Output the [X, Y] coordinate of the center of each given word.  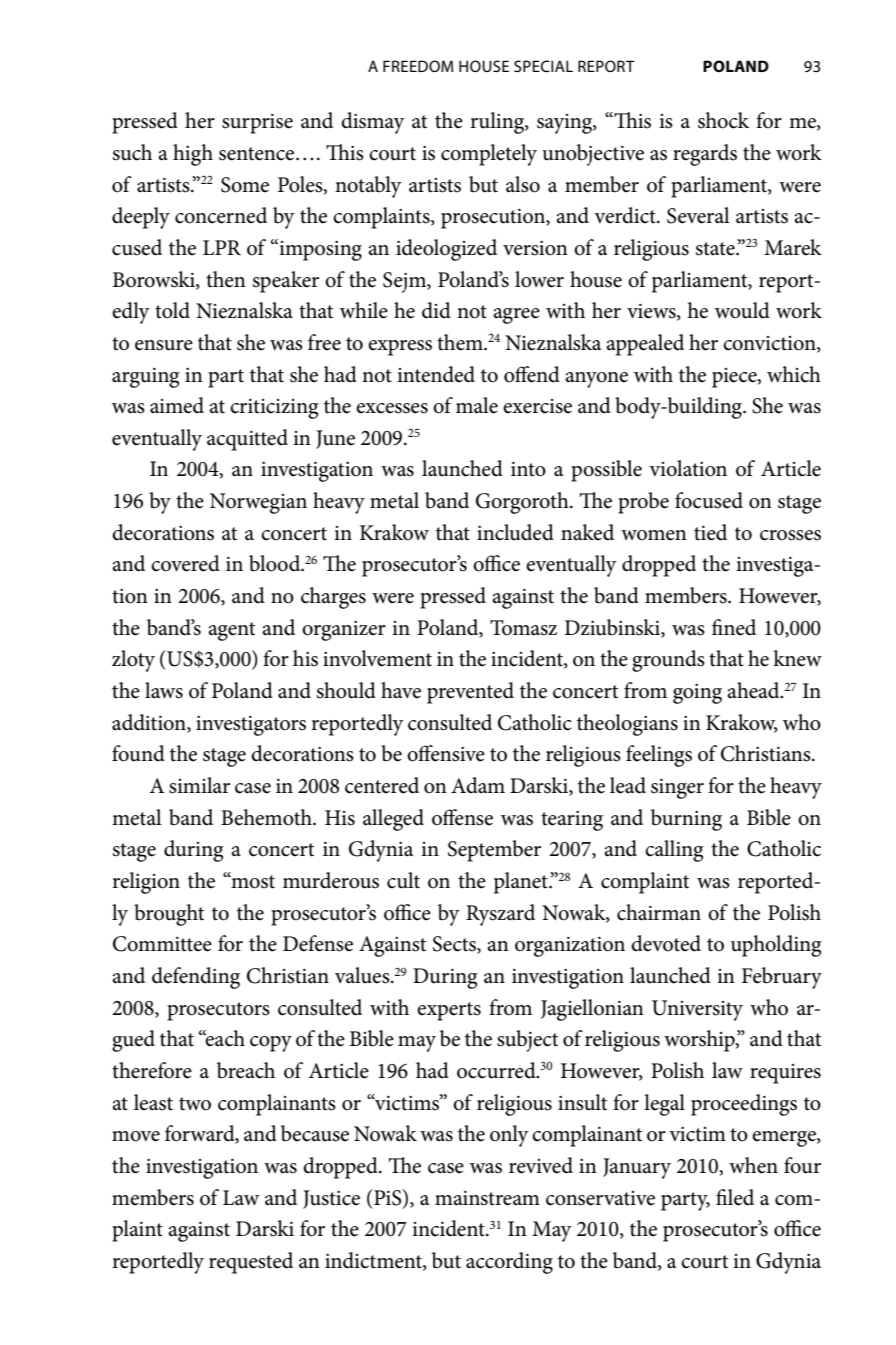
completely [489, 155]
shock [723, 120]
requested [251, 1263]
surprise [257, 124]
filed [735, 1197]
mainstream [487, 1198]
